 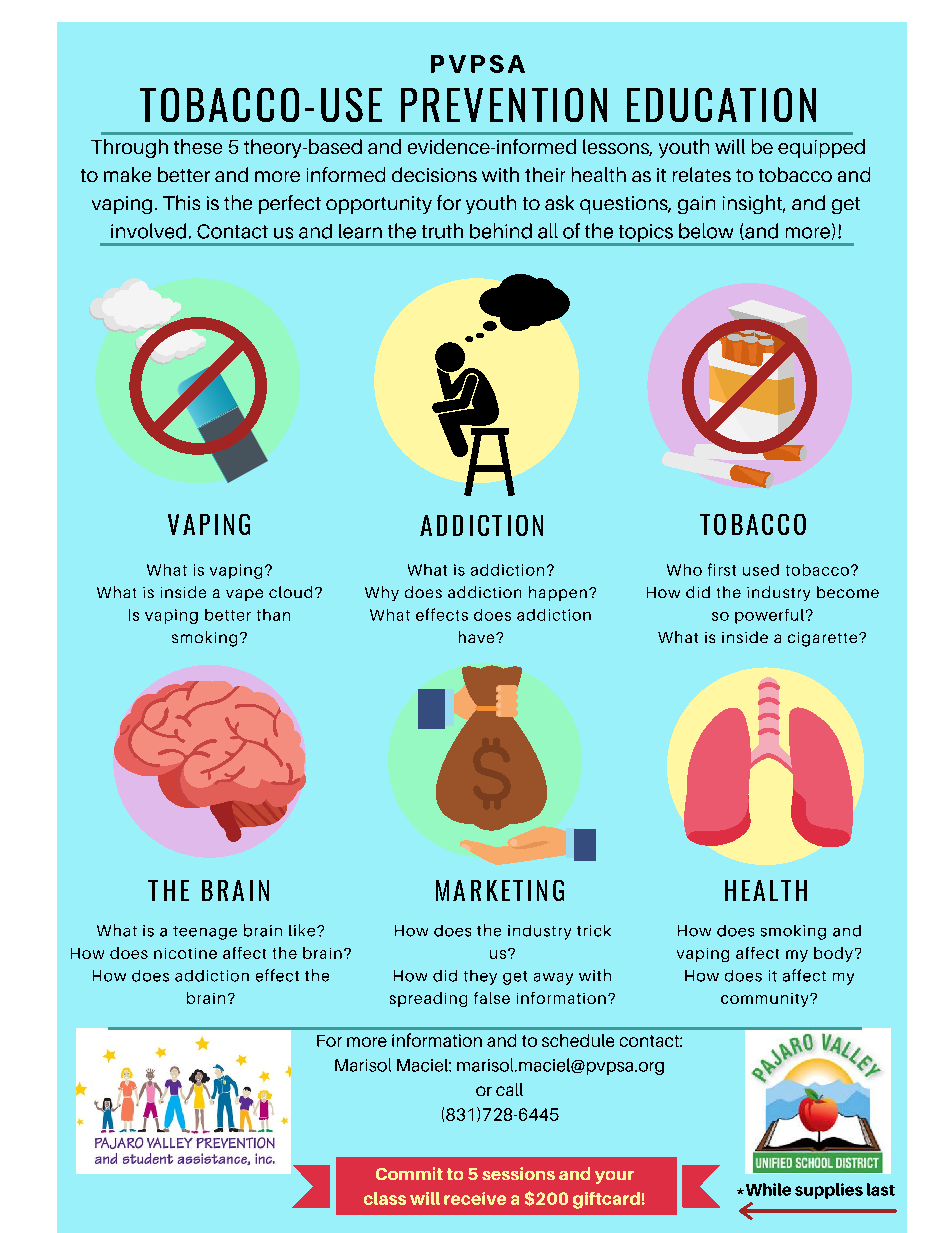 I want to click on equipped, so click(x=821, y=148).
